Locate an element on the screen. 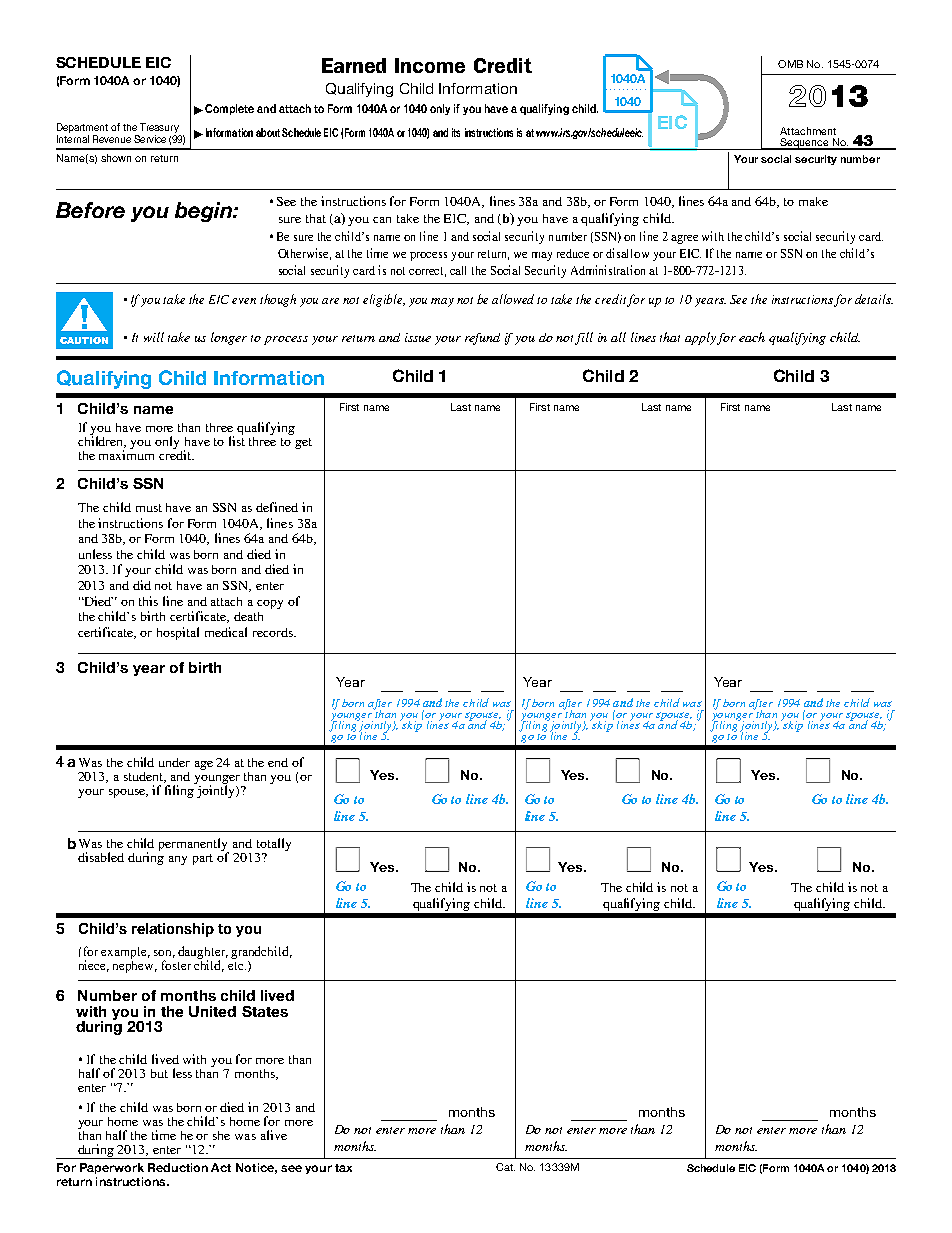 This screenshot has width=952, height=1233. records is located at coordinates (274, 632).
